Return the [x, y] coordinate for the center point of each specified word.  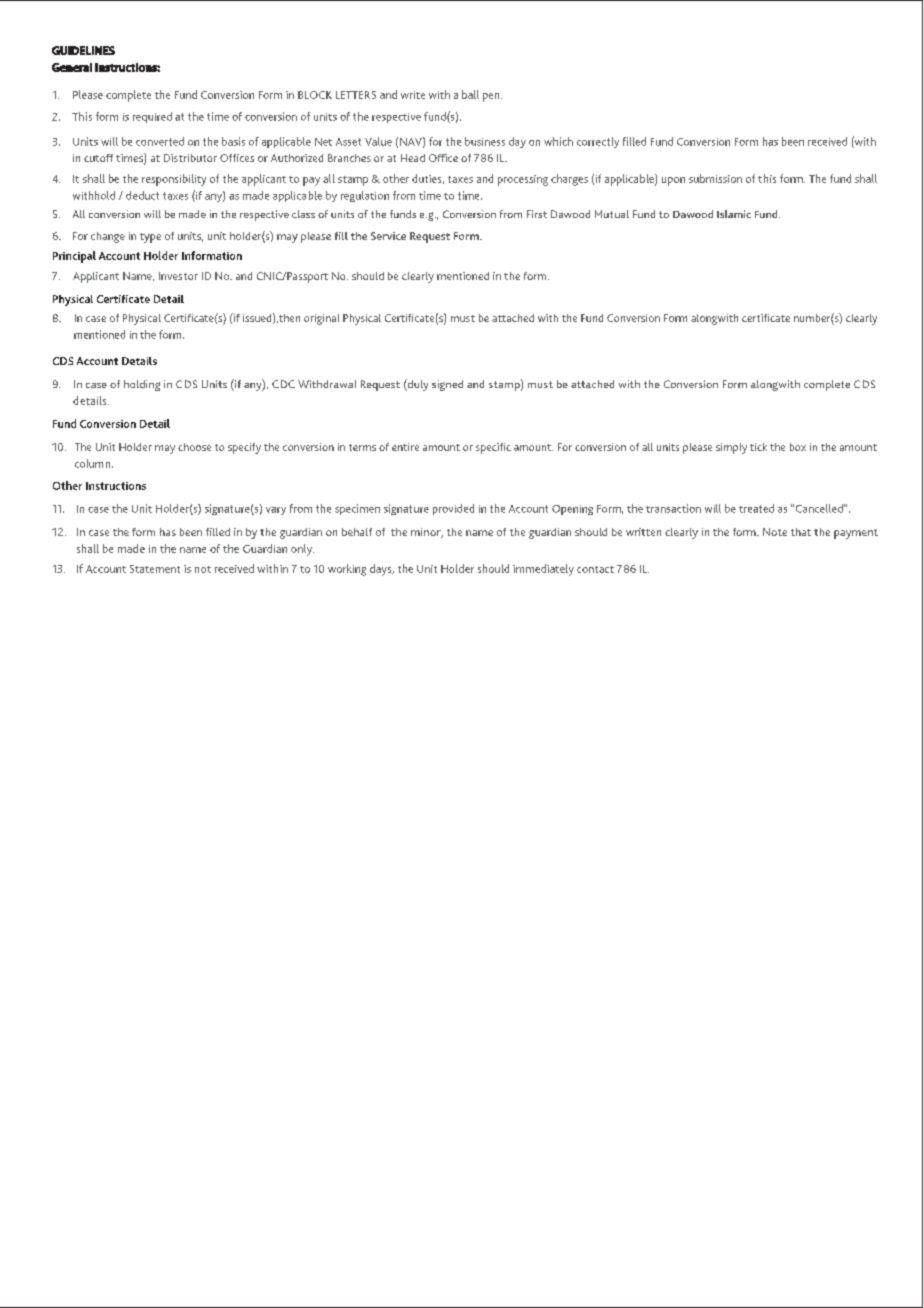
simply [731, 448]
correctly [598, 142]
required [152, 117]
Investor [178, 276]
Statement [155, 569]
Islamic [734, 214]
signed [447, 385]
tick [758, 447]
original [321, 319]
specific [493, 448]
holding [142, 385]
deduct [142, 195]
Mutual [612, 214]
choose [194, 447]
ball [470, 94]
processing [523, 180]
